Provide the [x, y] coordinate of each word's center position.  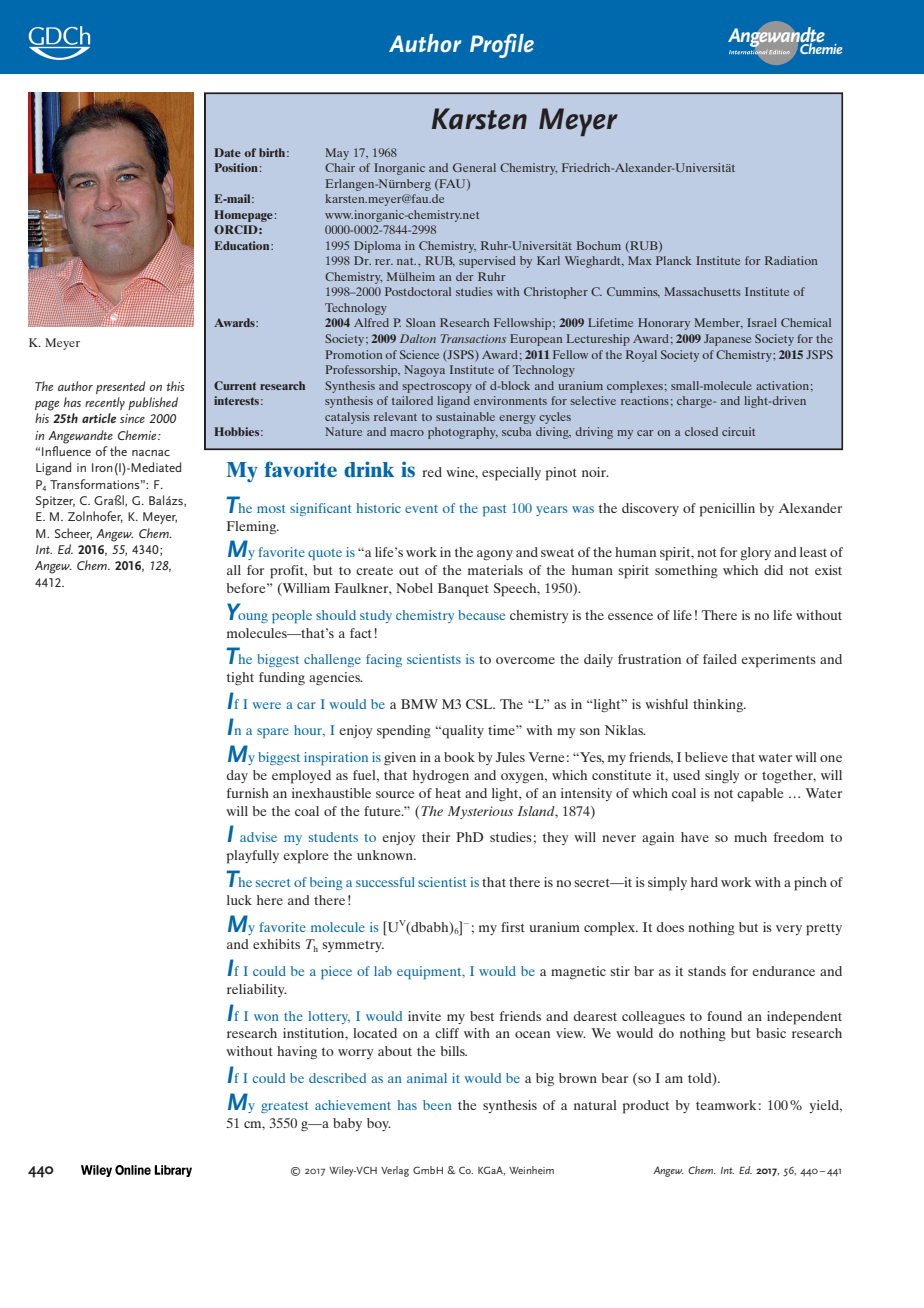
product [645, 1107]
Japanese [727, 340]
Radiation [791, 260]
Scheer [73, 534]
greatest [284, 1107]
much [750, 837]
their [436, 837]
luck [239, 900]
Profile [502, 46]
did [773, 570]
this [175, 386]
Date [227, 152]
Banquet [463, 590]
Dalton [418, 338]
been [437, 1105]
